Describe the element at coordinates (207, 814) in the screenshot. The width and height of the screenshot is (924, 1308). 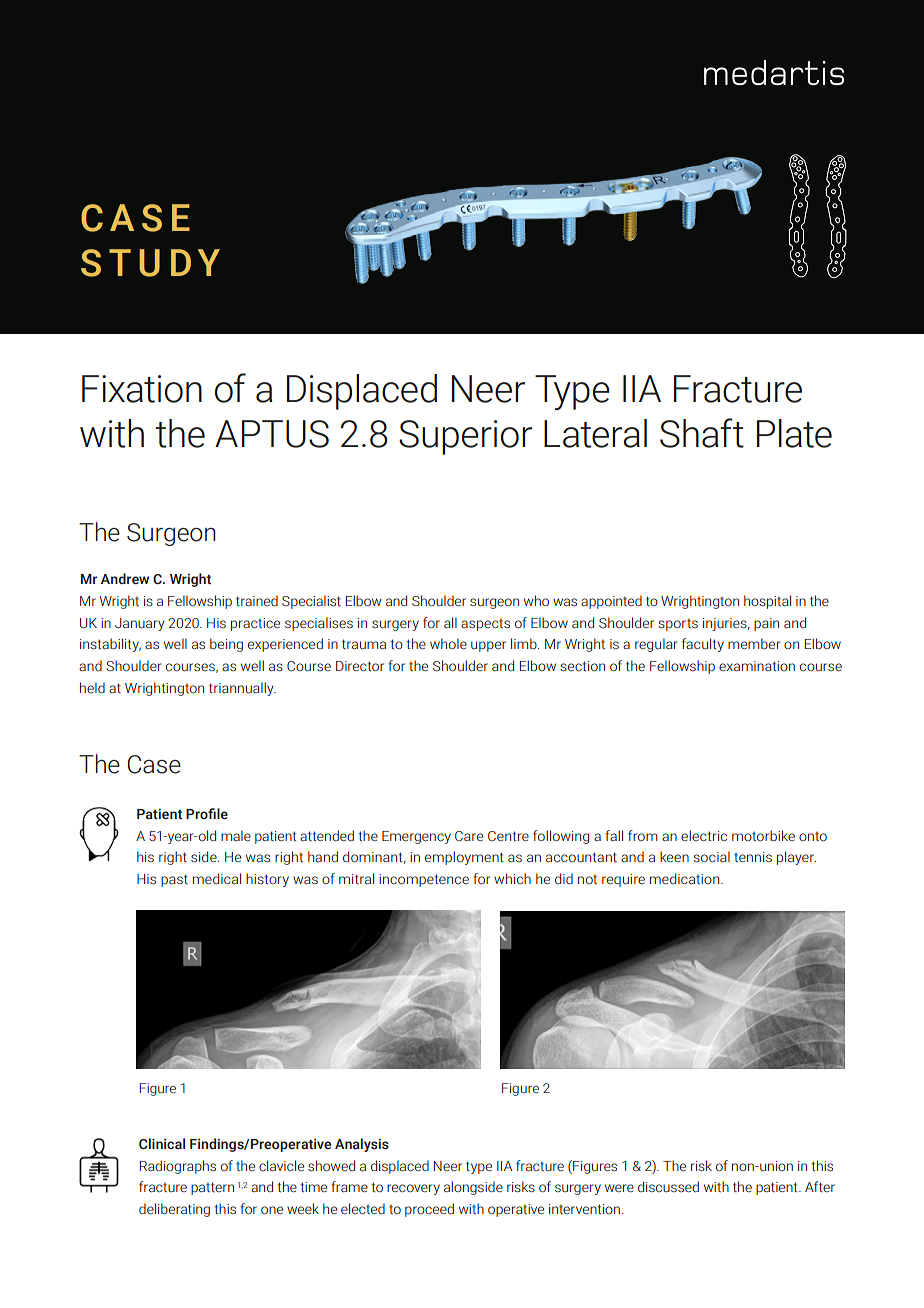
I see `Profile` at that location.
